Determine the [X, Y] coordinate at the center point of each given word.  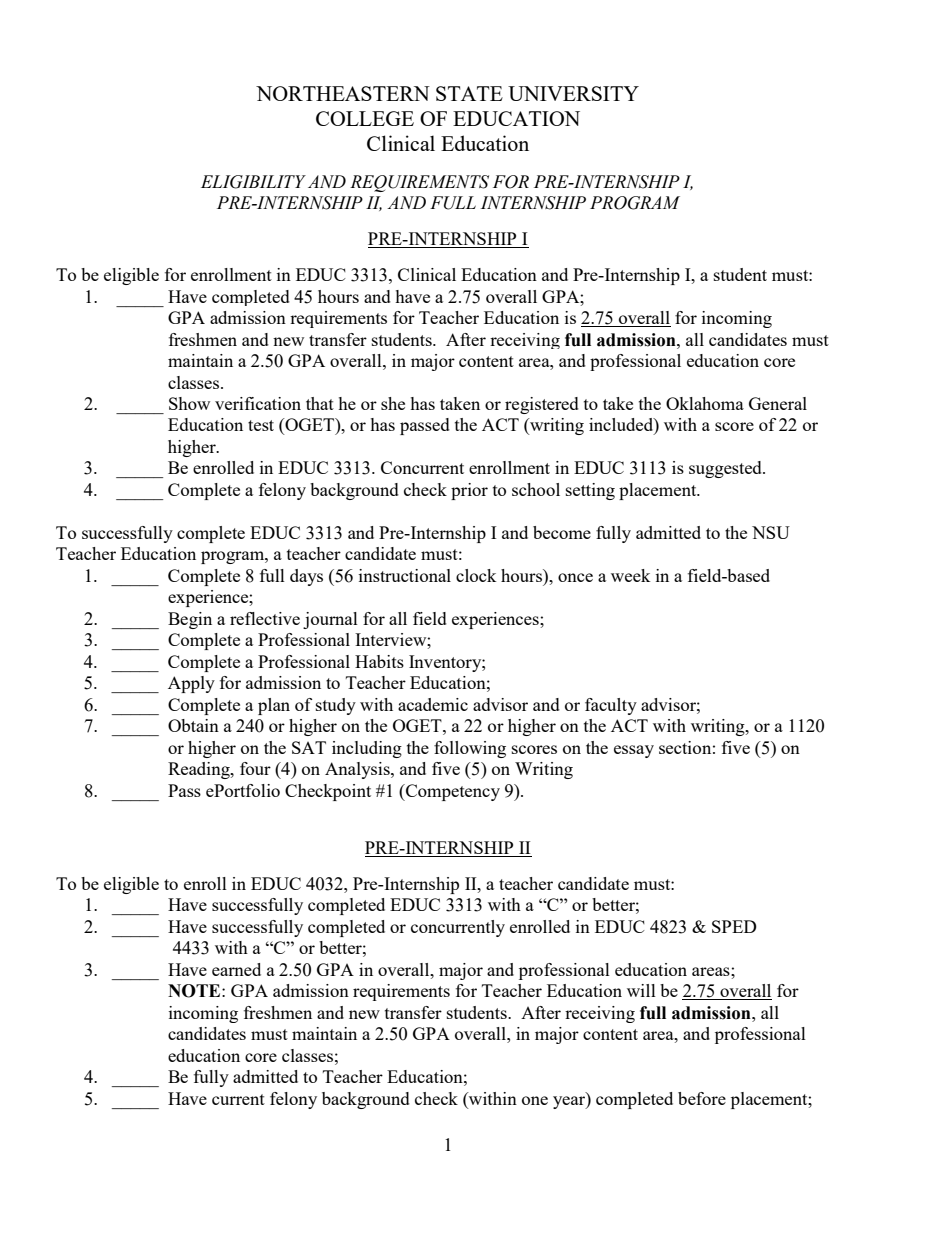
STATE [469, 93]
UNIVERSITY [573, 93]
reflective [265, 618]
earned [236, 969]
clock [476, 575]
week [631, 575]
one [535, 1100]
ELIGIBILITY [253, 182]
